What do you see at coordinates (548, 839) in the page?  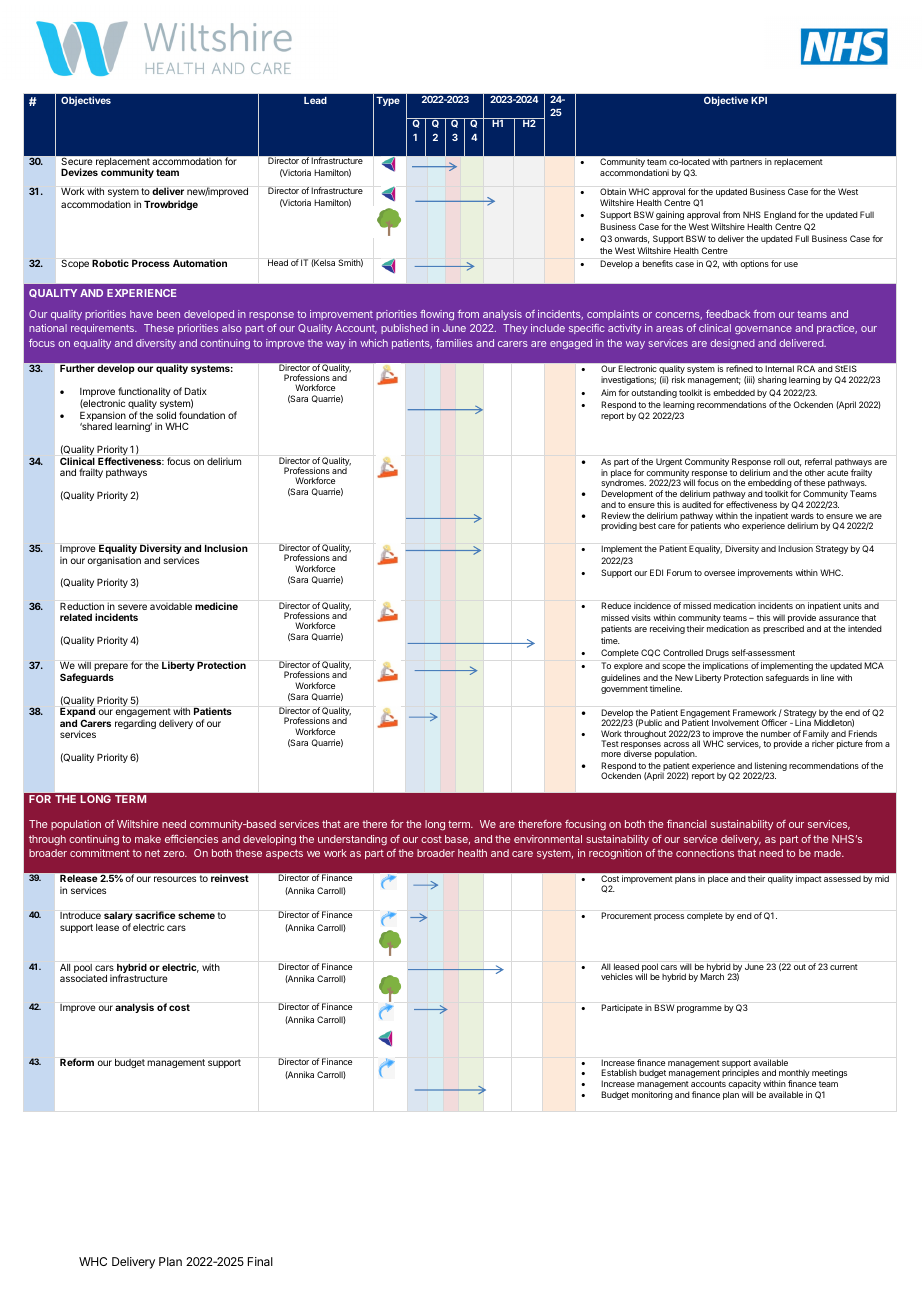 I see `environmental` at bounding box center [548, 839].
